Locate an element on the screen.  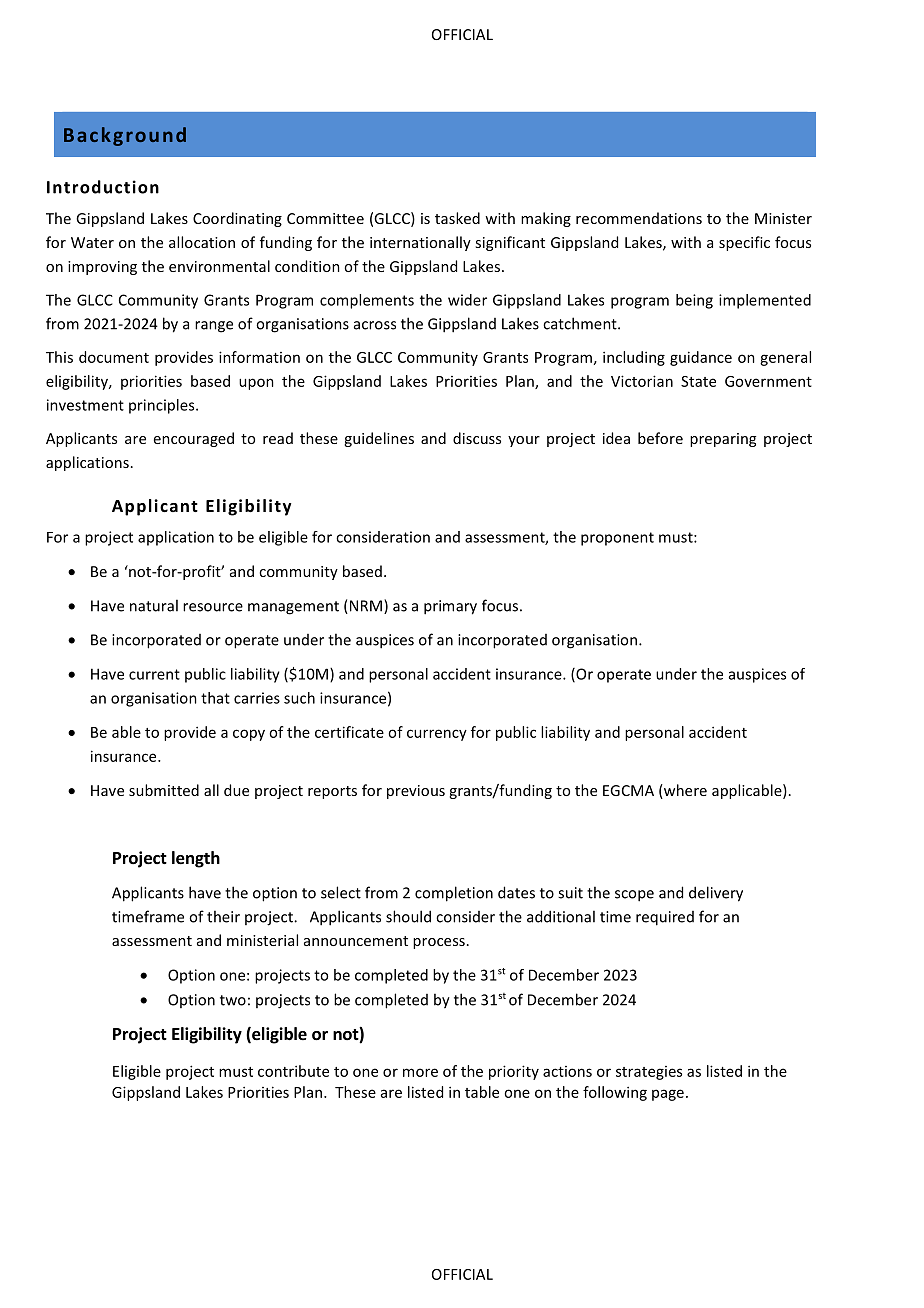
Background is located at coordinates (125, 136).
